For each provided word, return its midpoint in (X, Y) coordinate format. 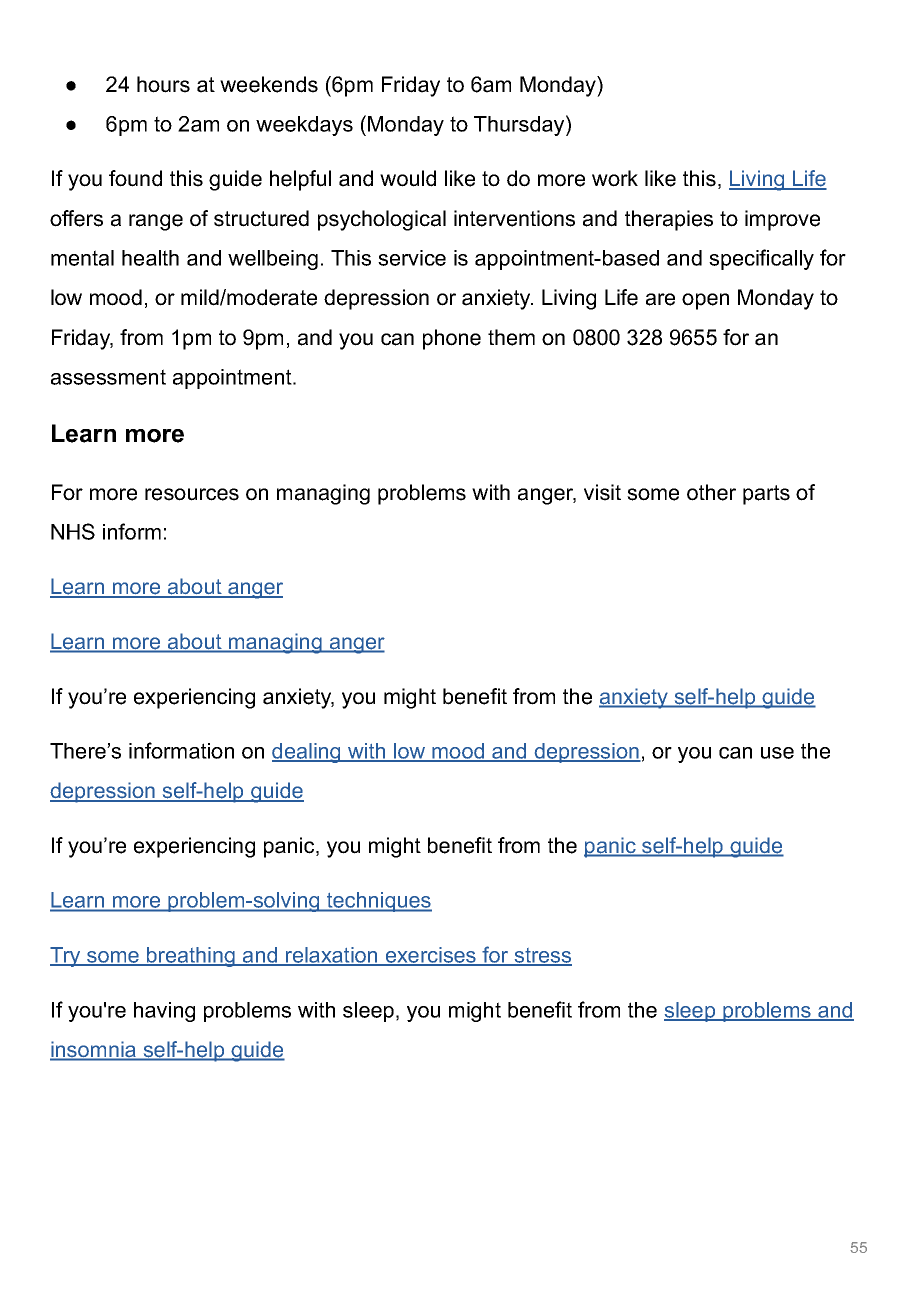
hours (163, 84)
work (615, 178)
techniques (378, 902)
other (711, 492)
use (777, 753)
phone (452, 339)
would (408, 178)
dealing (307, 753)
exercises (430, 956)
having (164, 1012)
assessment (108, 377)
